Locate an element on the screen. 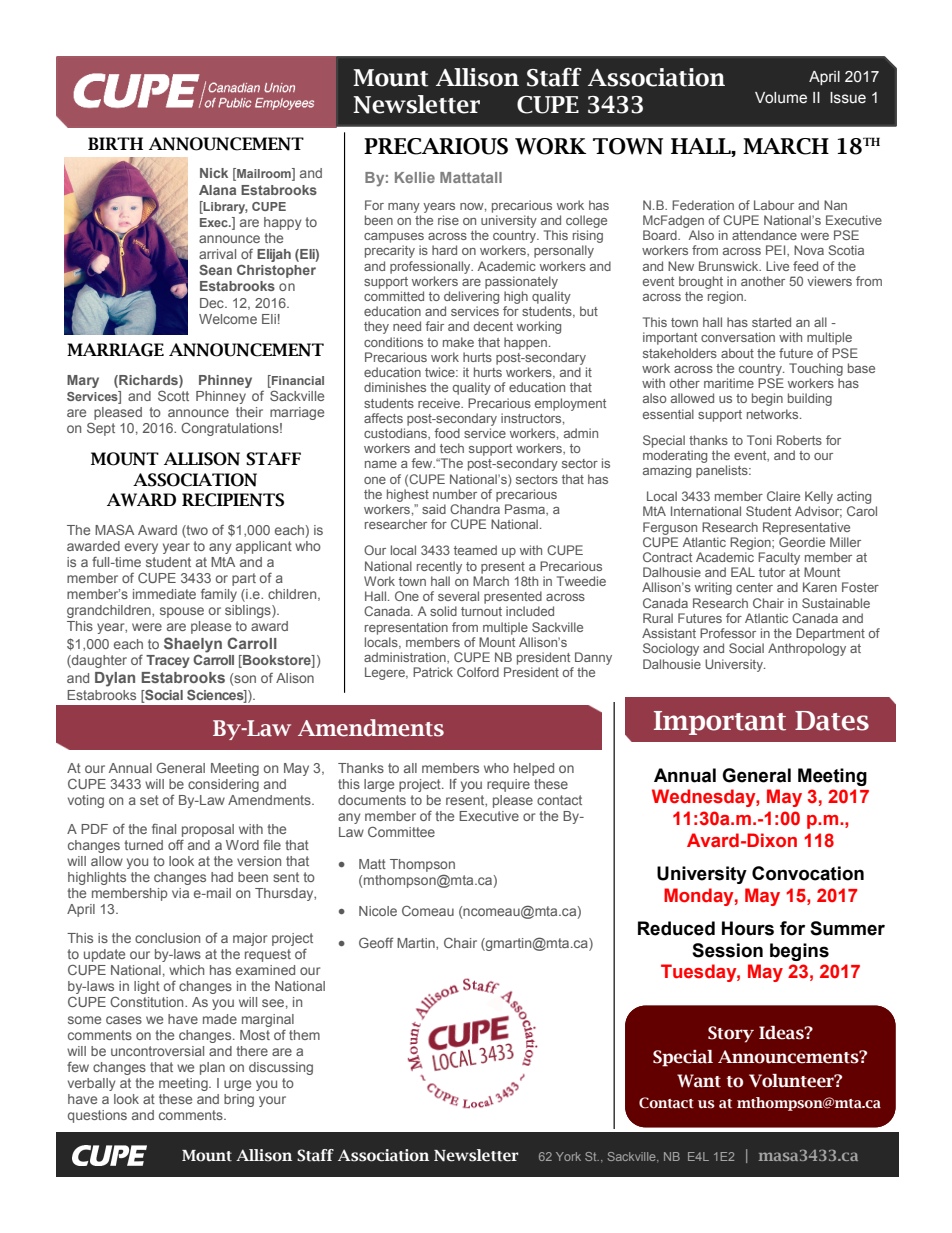 This screenshot has height=1233, width=952. turnout is located at coordinates (481, 611).
